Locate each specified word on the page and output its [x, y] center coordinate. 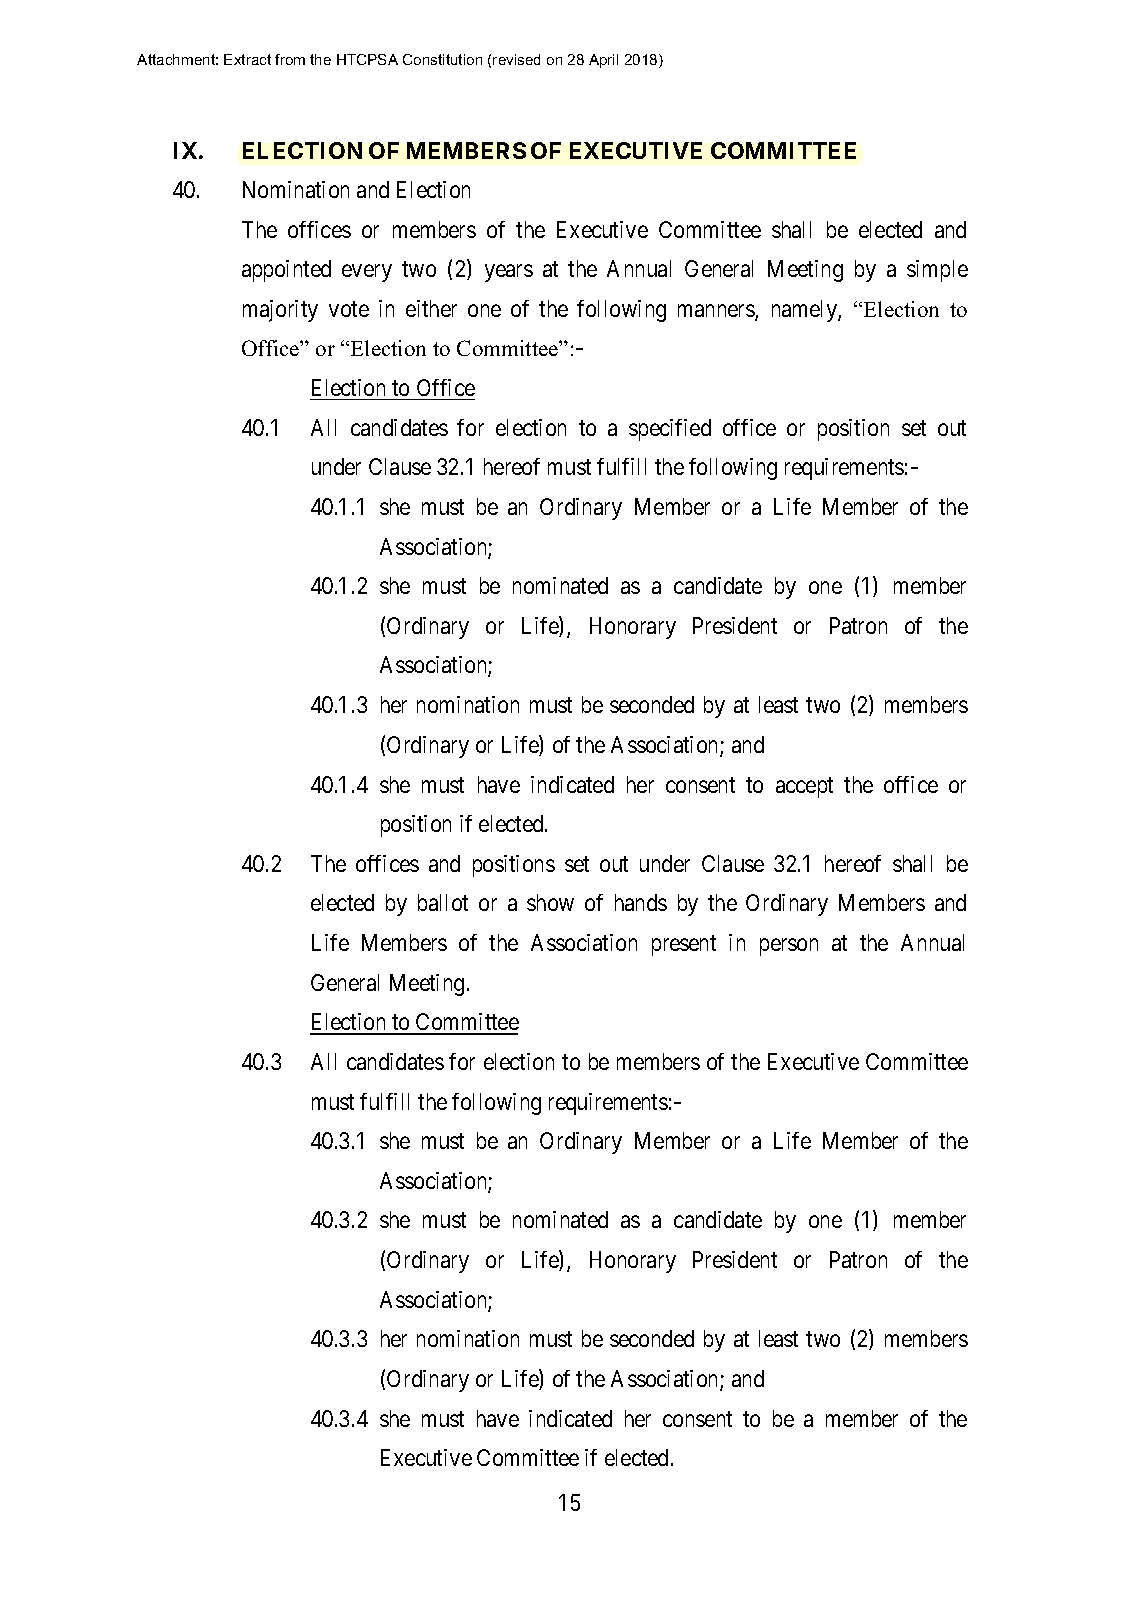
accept [804, 787]
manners [717, 312]
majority [280, 311]
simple [937, 271]
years [509, 273]
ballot [443, 902]
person [789, 947]
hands [641, 902]
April [603, 61]
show [550, 902]
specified [670, 430]
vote [349, 309]
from [290, 59]
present [684, 946]
